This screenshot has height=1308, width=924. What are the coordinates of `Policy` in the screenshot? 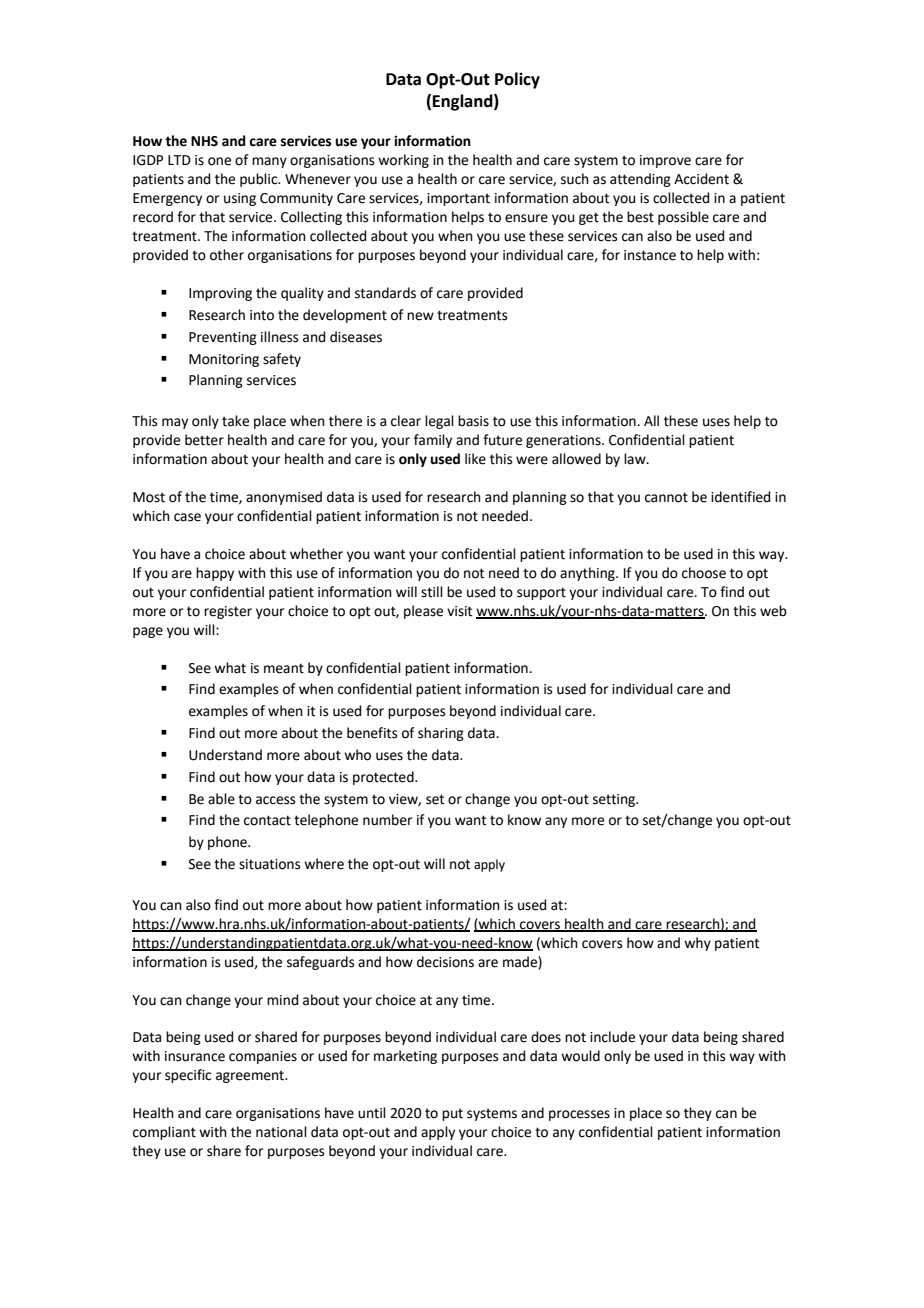 It's located at (517, 80).
